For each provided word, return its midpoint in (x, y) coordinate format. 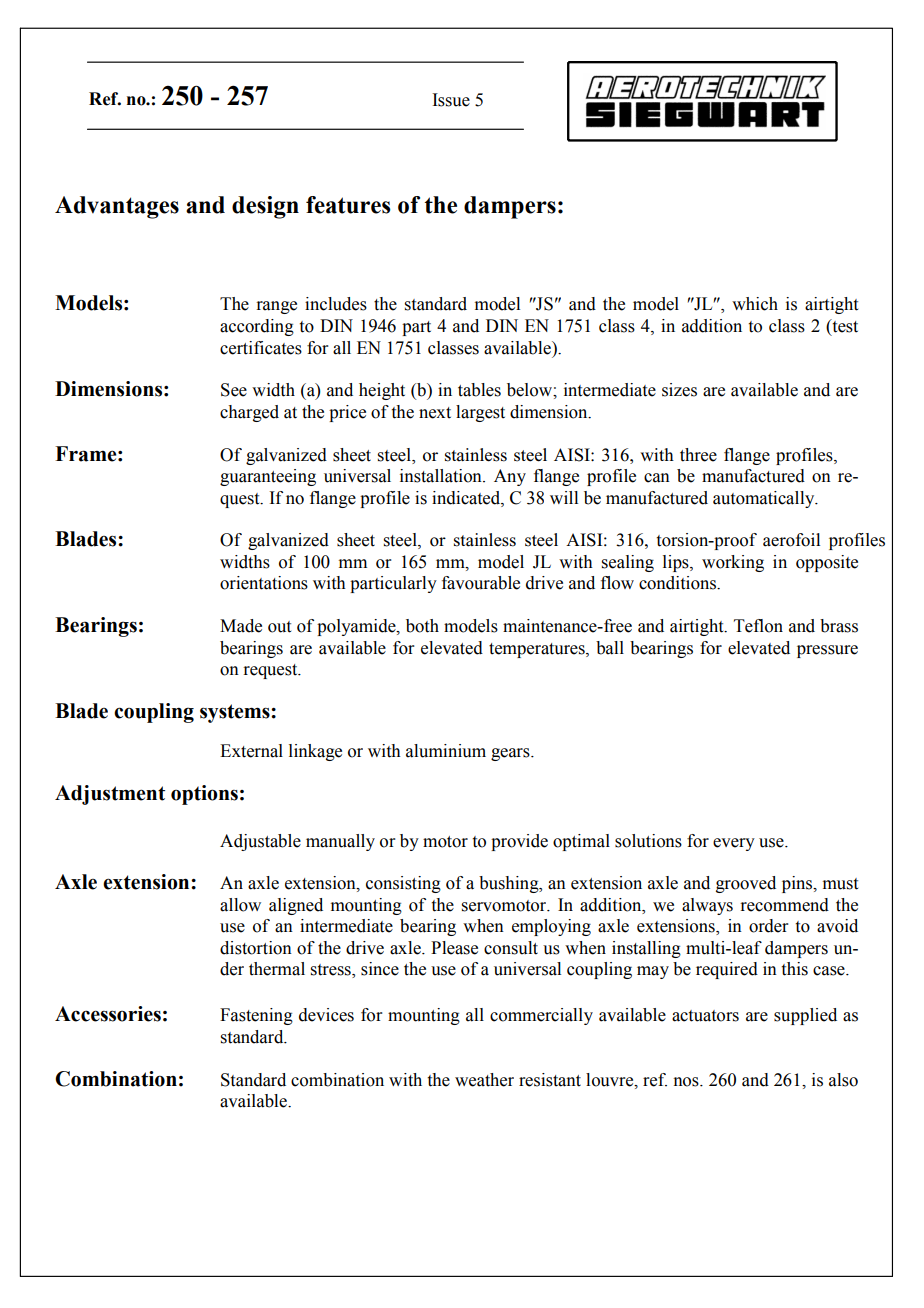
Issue (451, 100)
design (265, 207)
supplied (805, 1016)
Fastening (256, 1016)
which (755, 304)
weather (484, 1080)
